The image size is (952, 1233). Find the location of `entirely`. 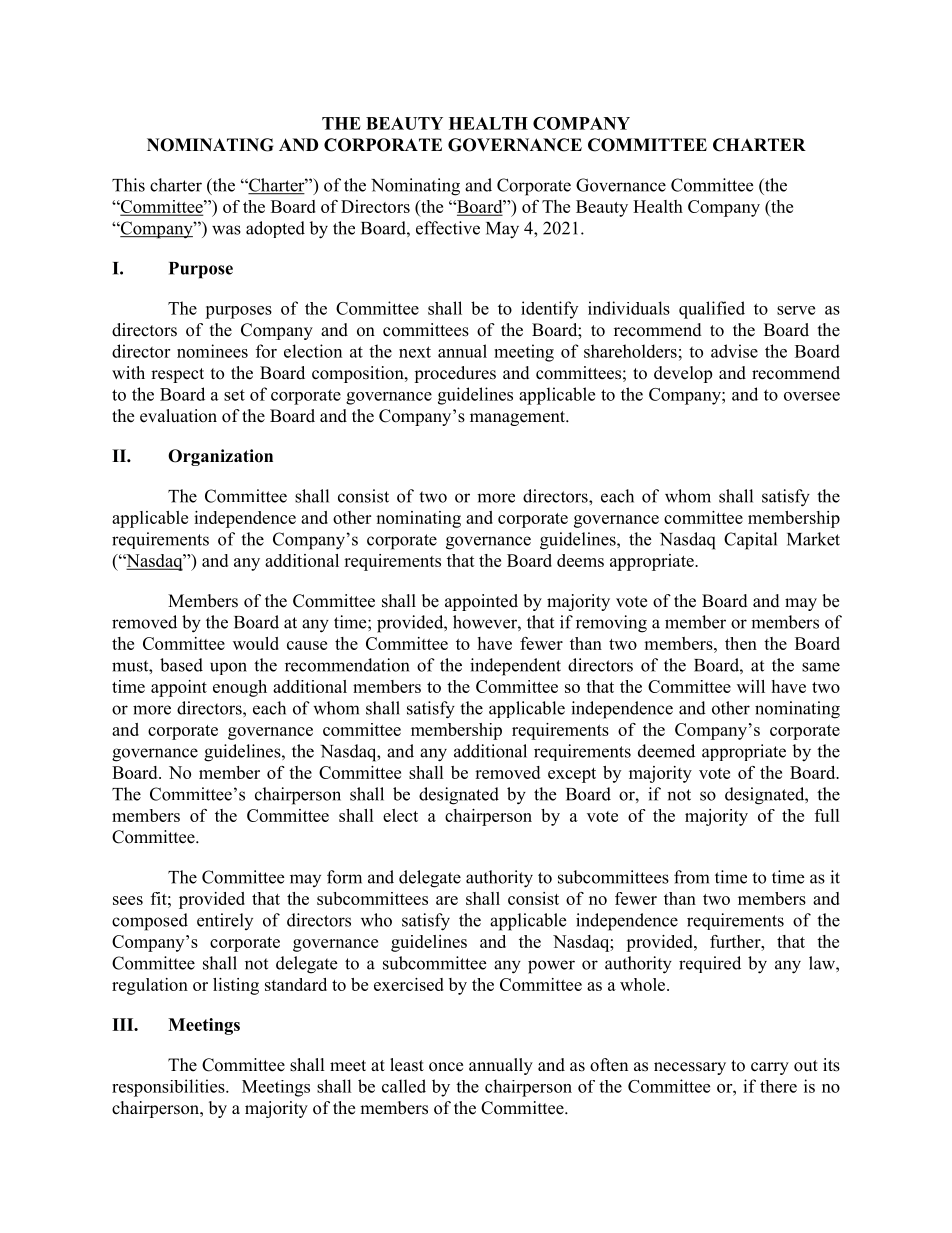

entirely is located at coordinates (225, 921).
